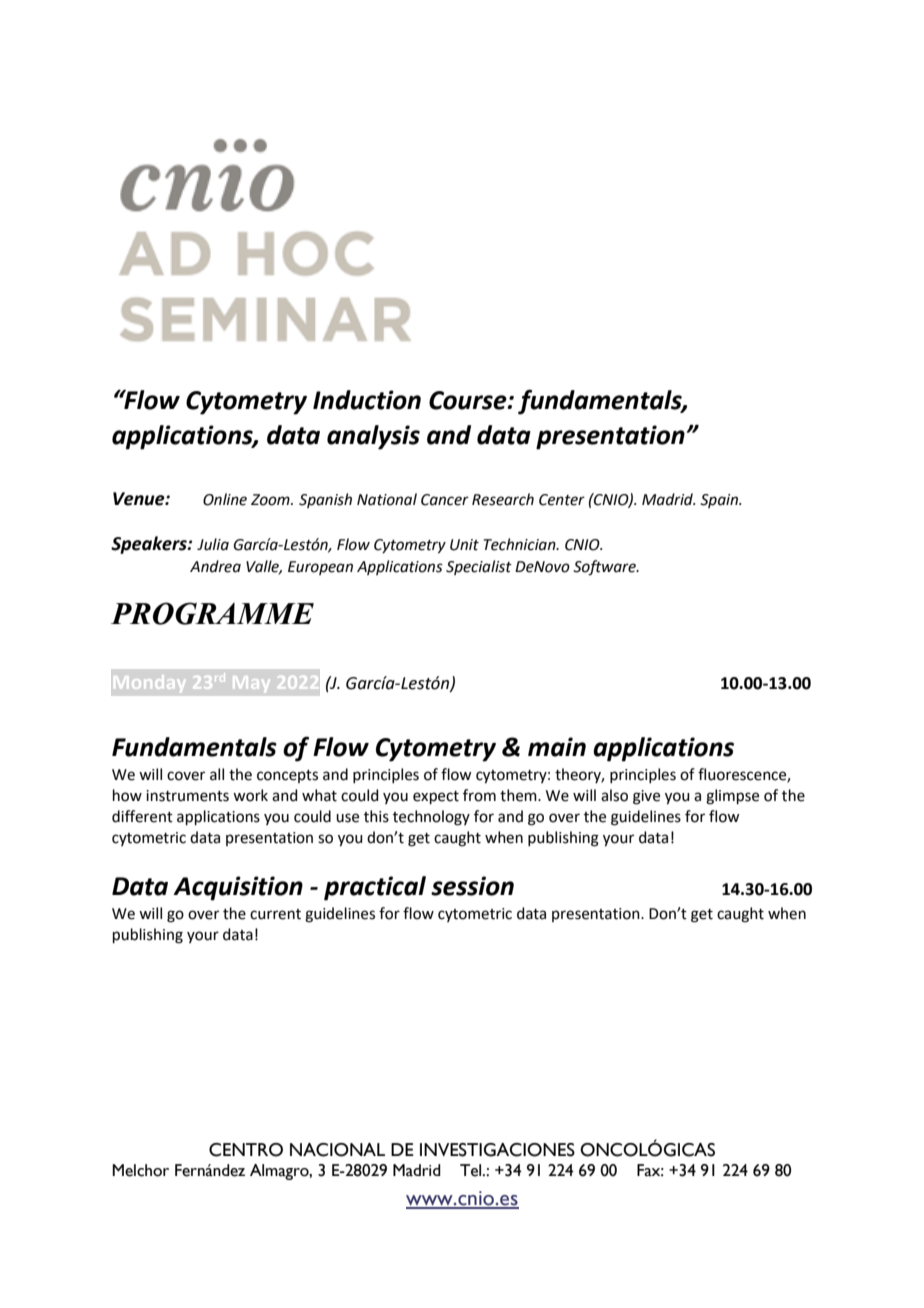 Image resolution: width=924 pixels, height=1308 pixels. What do you see at coordinates (472, 1170) in the screenshot?
I see `Tel` at bounding box center [472, 1170].
